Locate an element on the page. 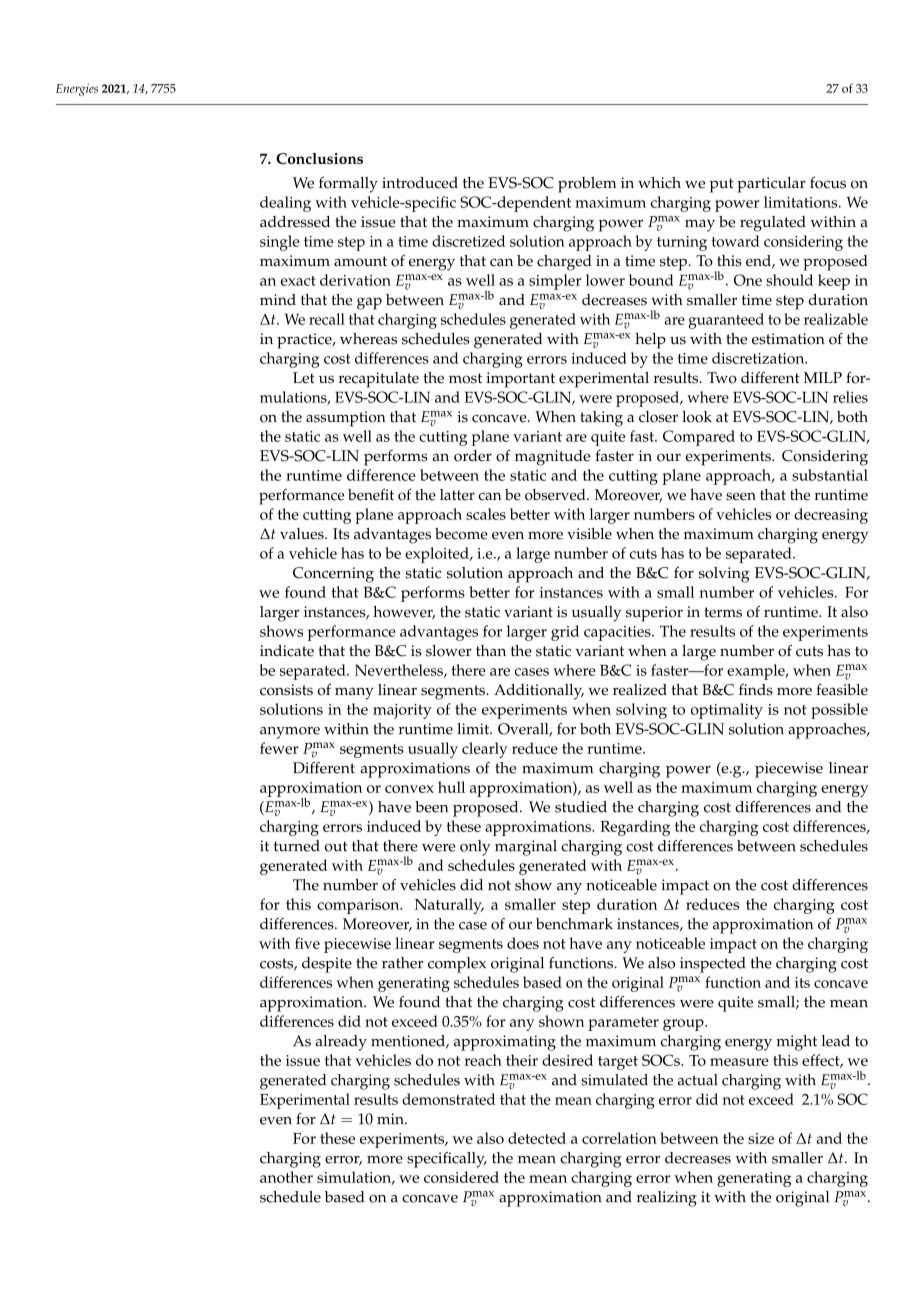 The height and width of the document is (1308, 924). than is located at coordinates (491, 650).
